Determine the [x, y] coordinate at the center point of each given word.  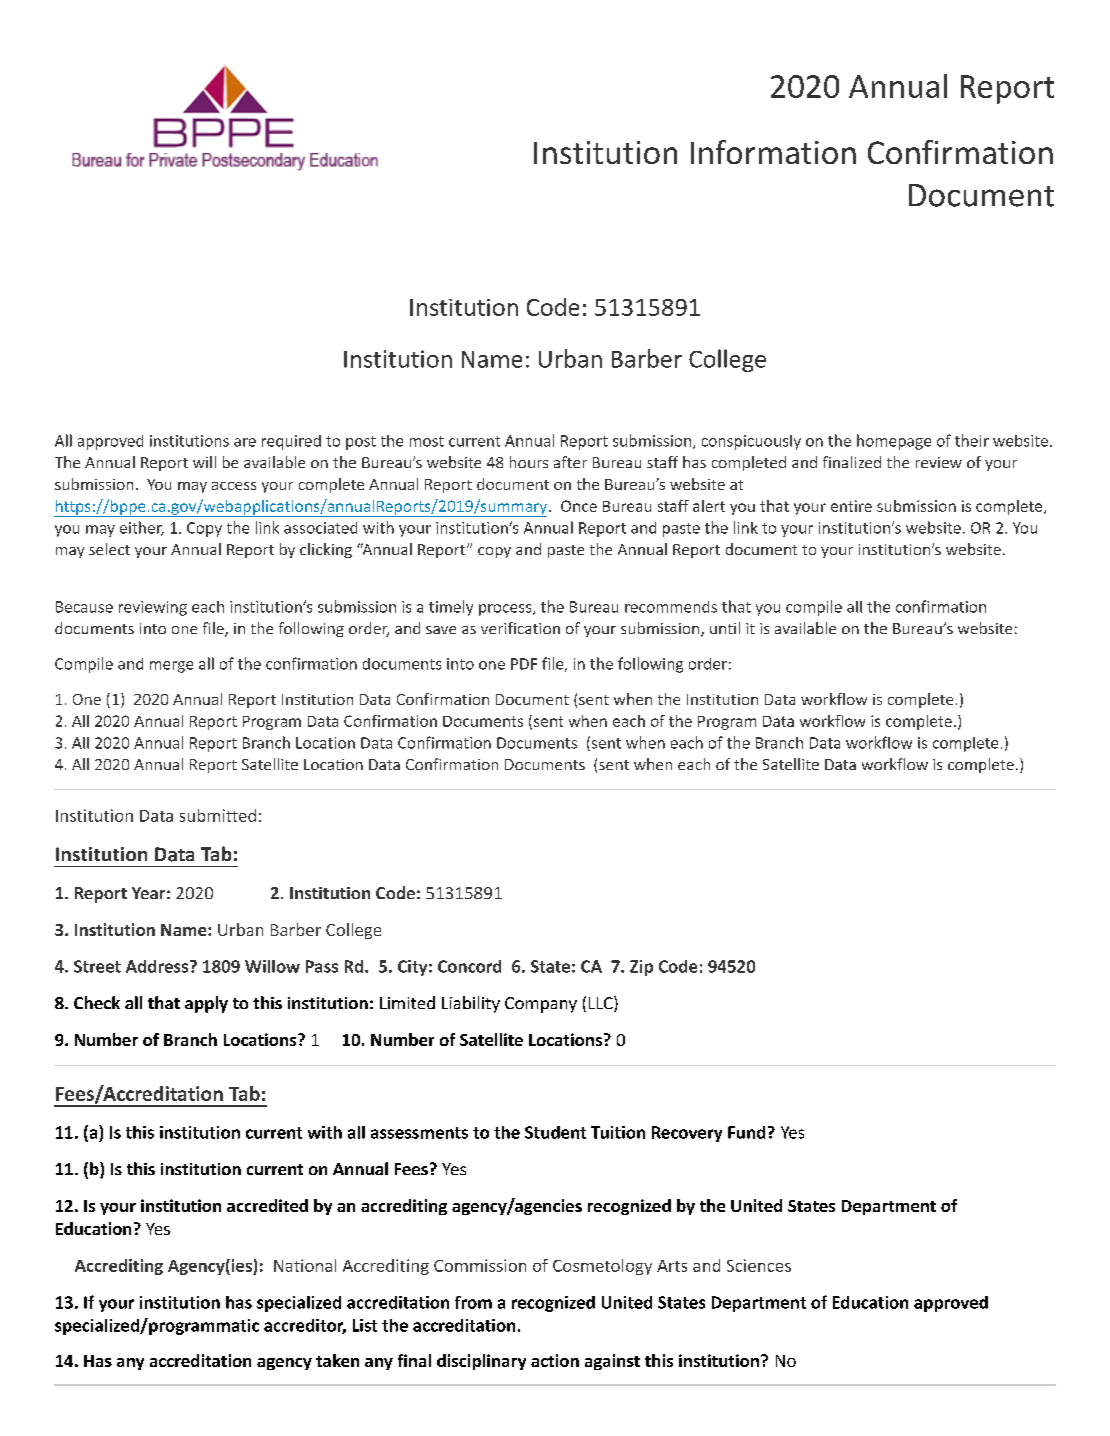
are [245, 442]
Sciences [759, 1265]
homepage [894, 442]
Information [773, 152]
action [555, 1360]
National [305, 1265]
